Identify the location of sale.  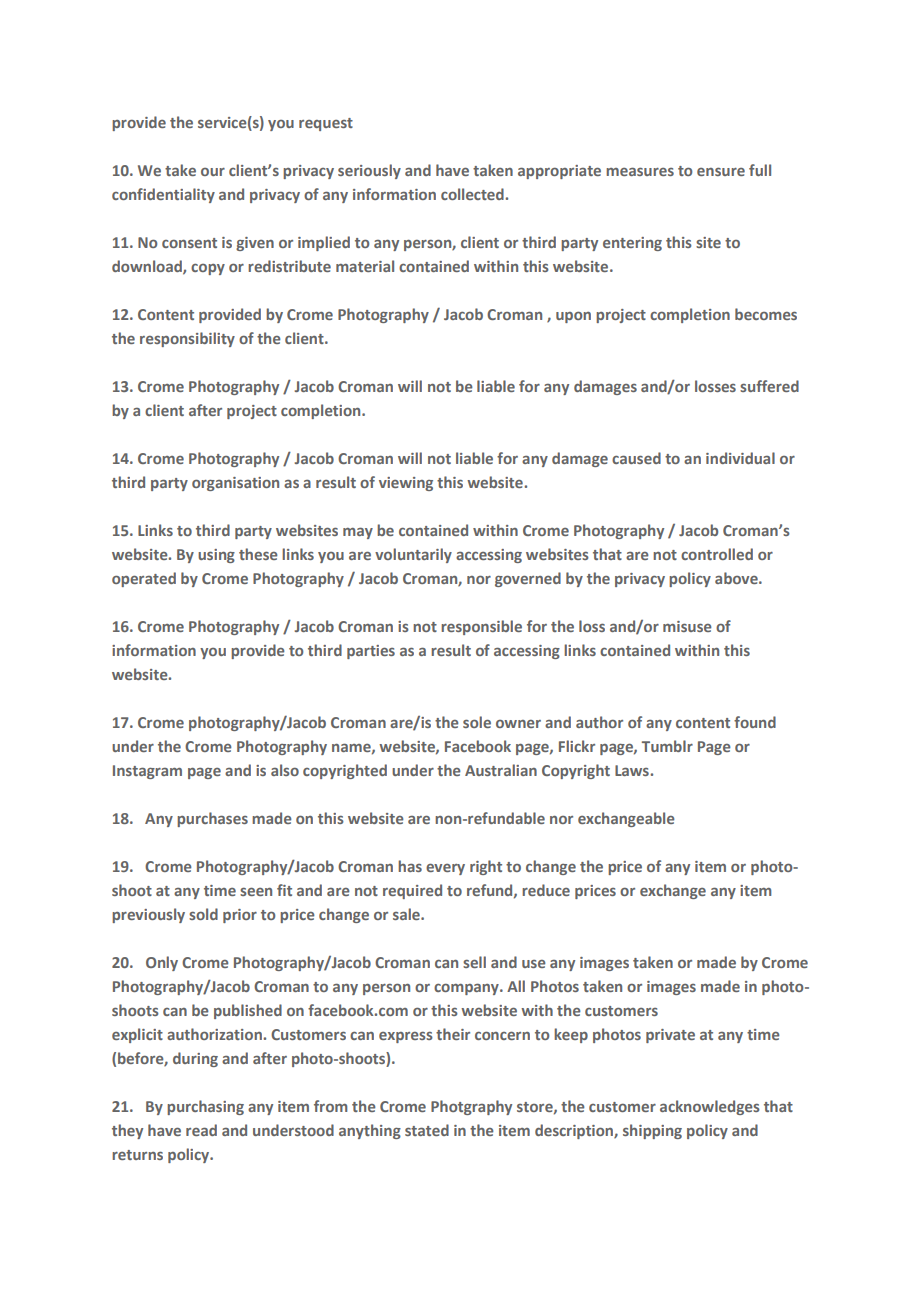
(407, 914).
